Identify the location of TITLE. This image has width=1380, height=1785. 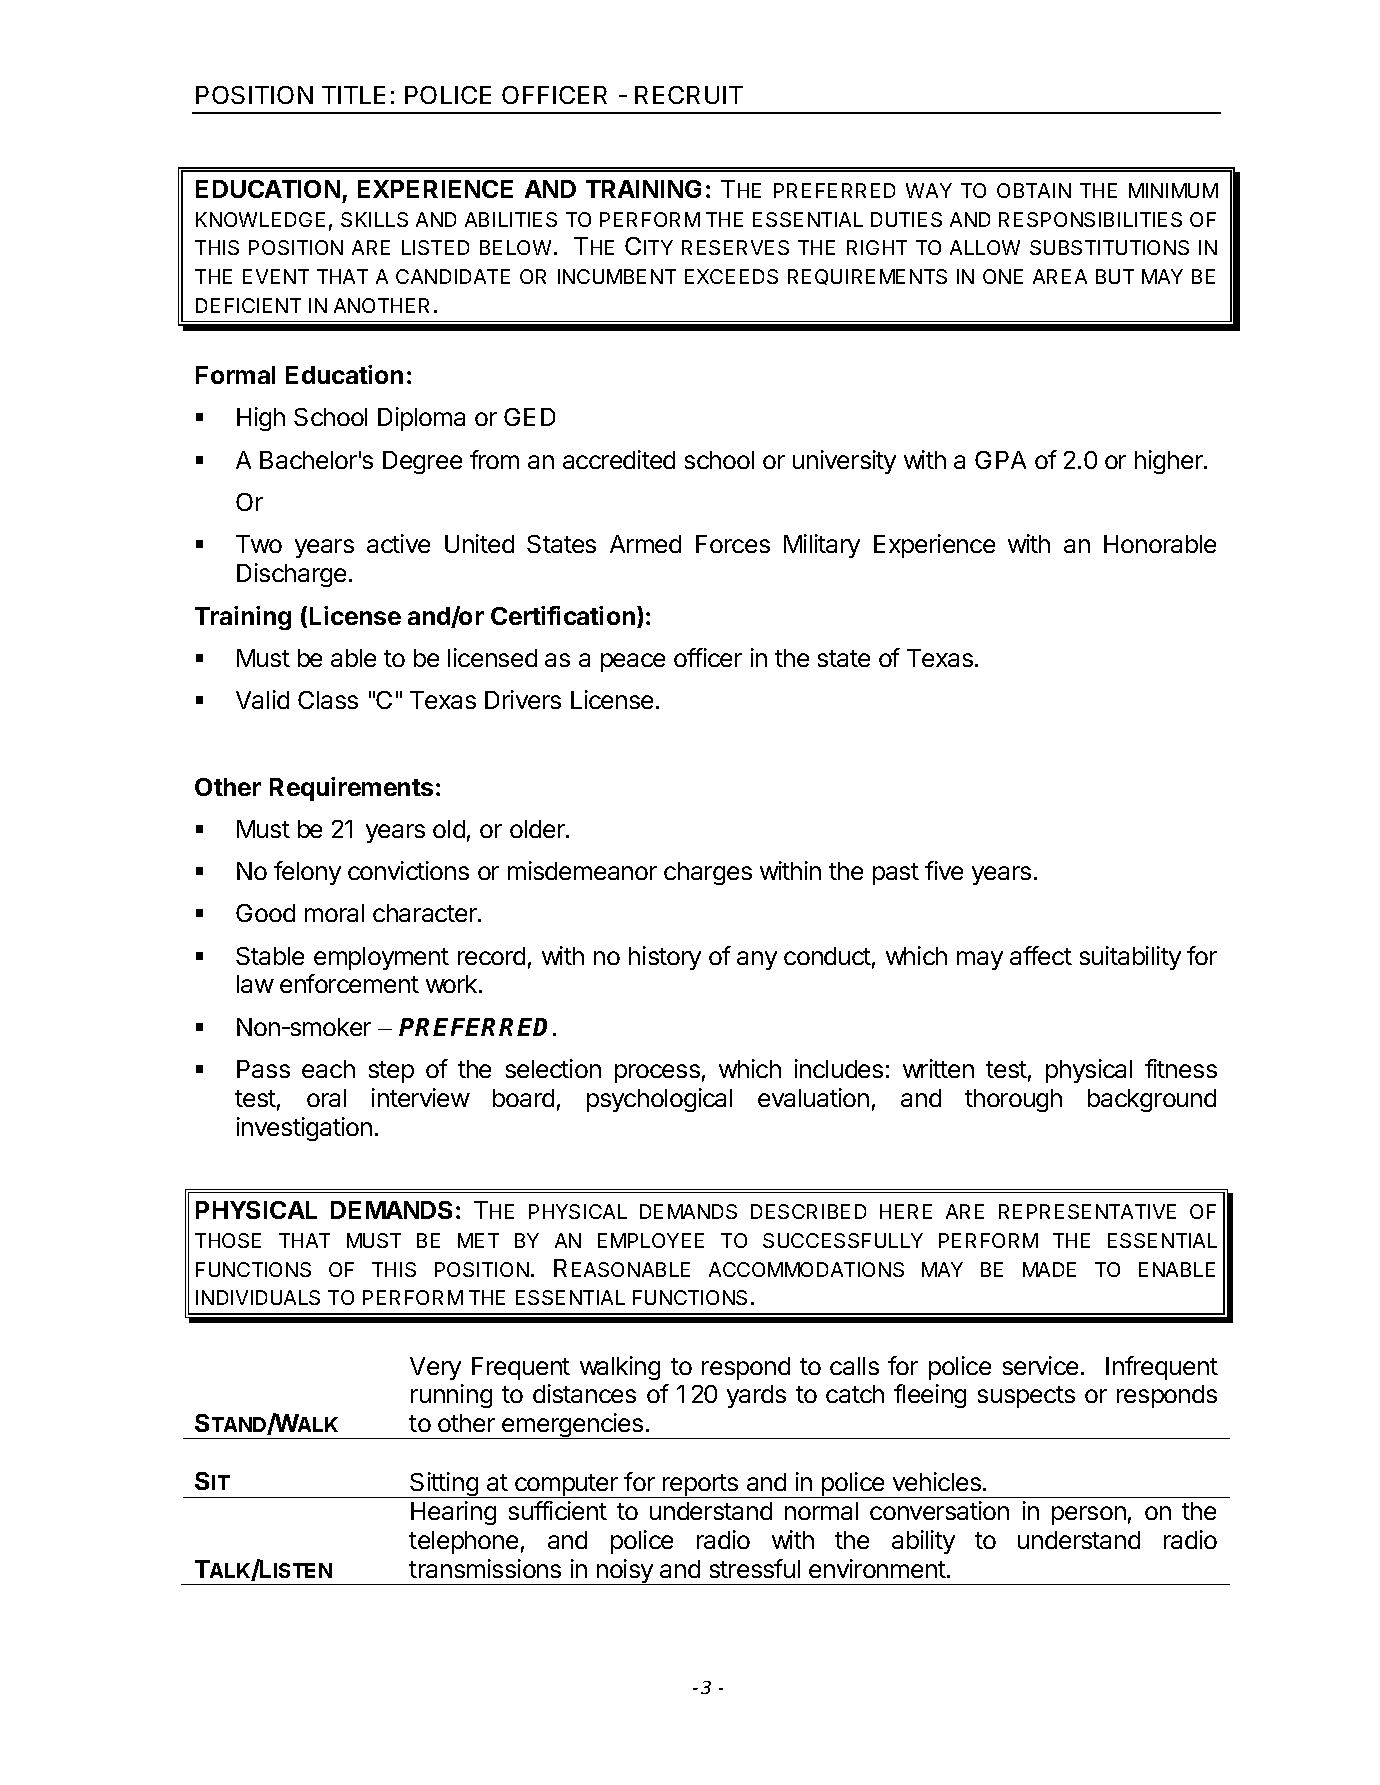
(353, 95).
